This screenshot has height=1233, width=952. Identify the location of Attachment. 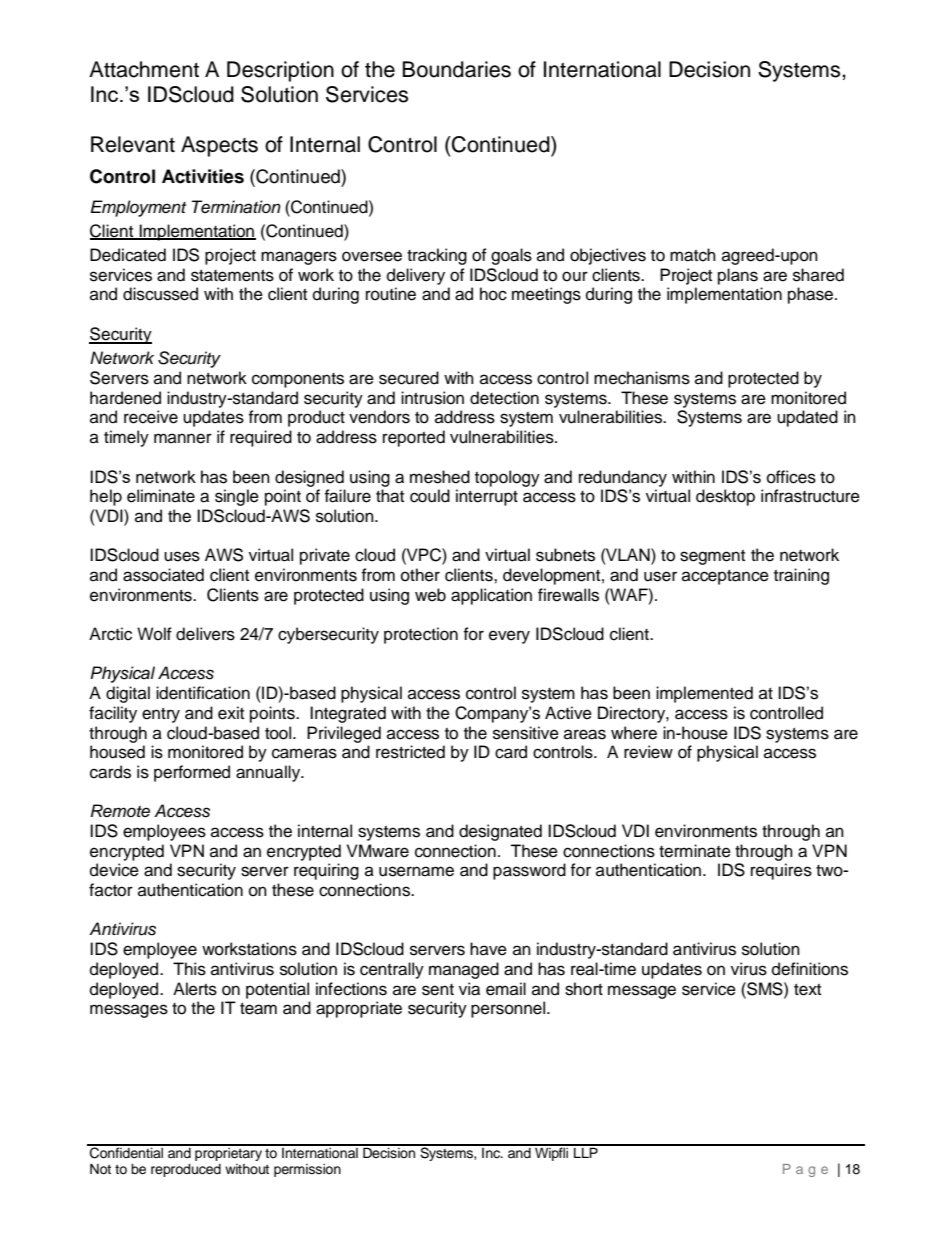
(144, 69).
